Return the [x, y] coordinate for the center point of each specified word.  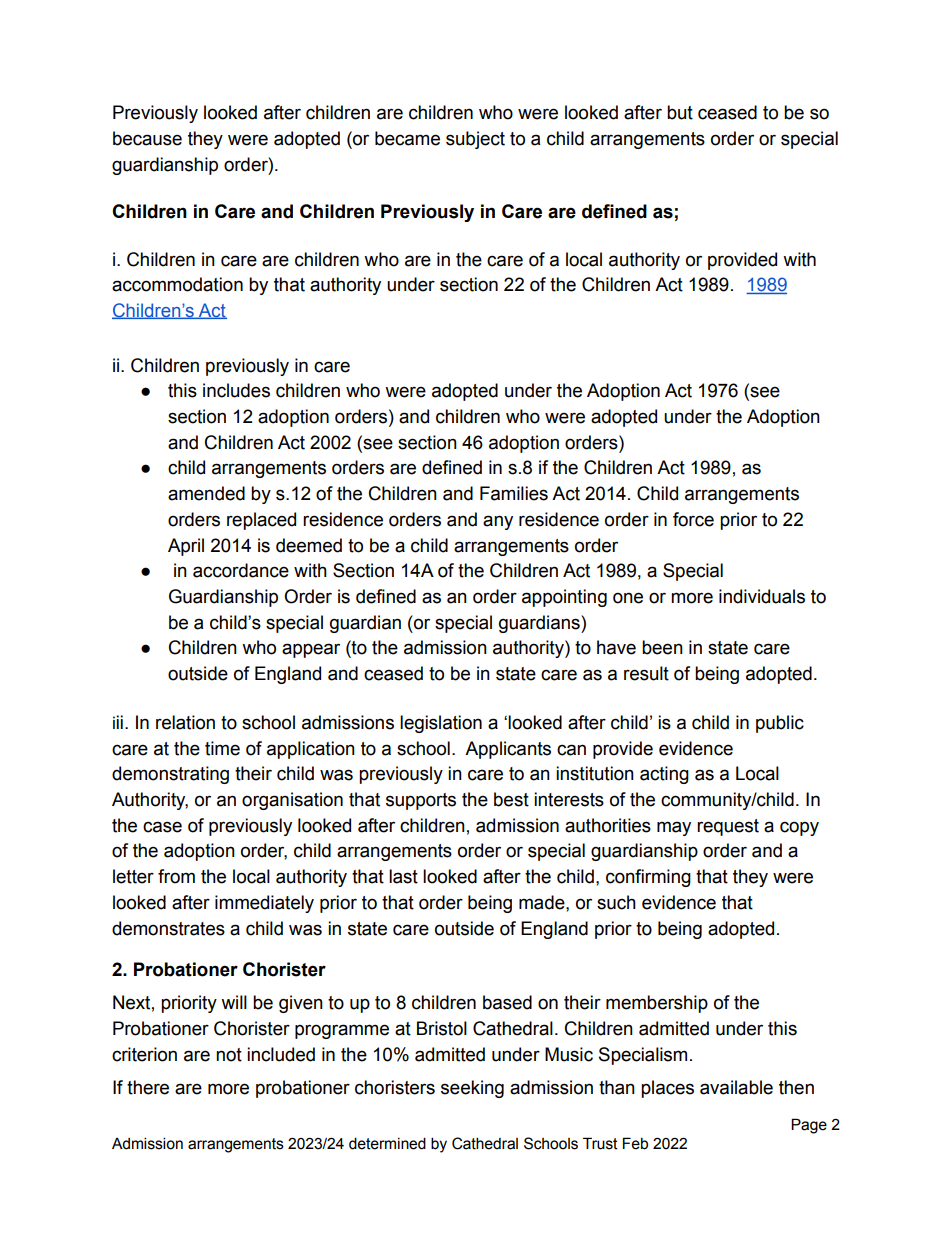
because [147, 138]
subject [475, 140]
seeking [472, 1089]
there [148, 1087]
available [736, 1087]
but [680, 112]
